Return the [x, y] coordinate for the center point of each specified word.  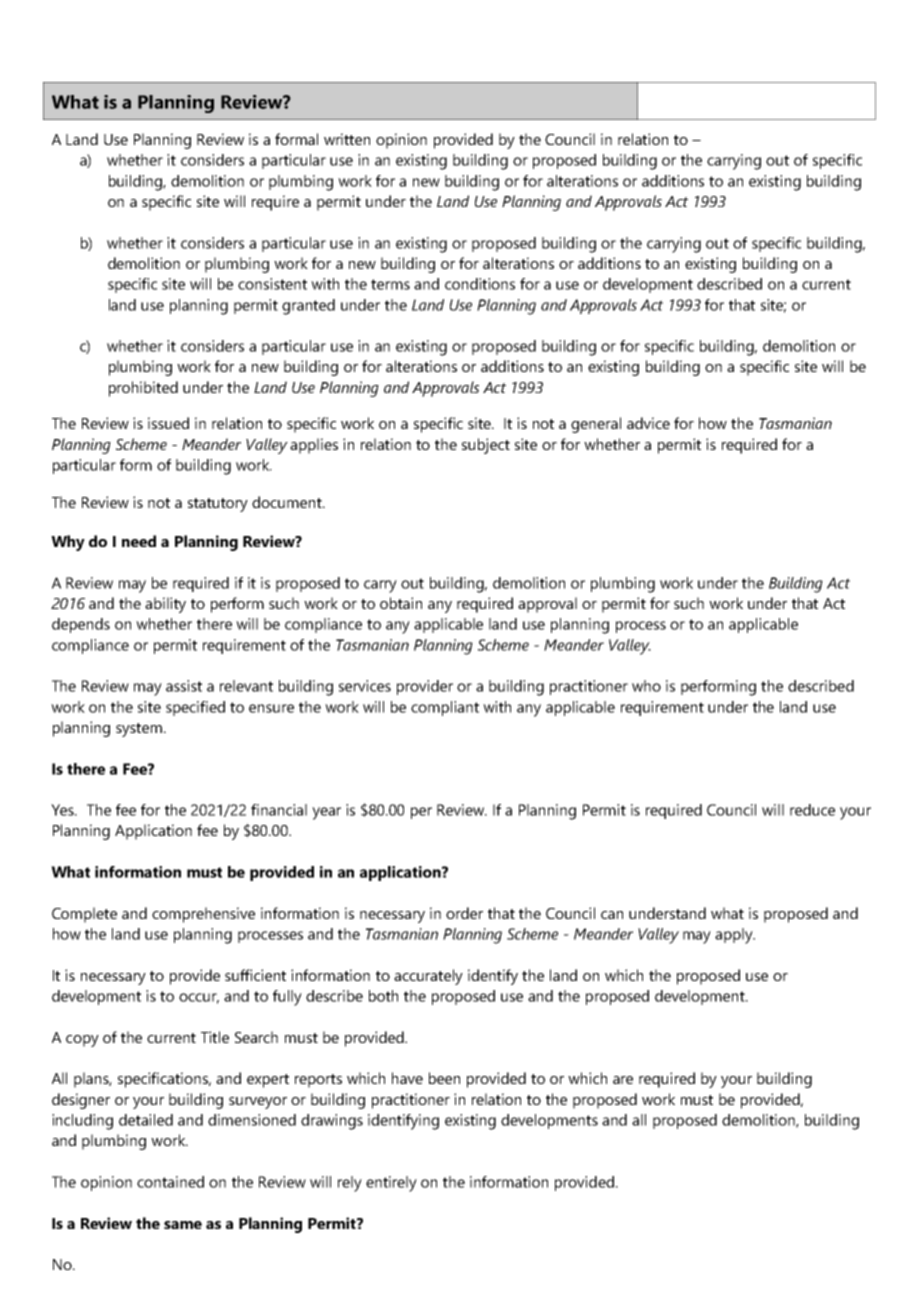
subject [486, 446]
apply [735, 936]
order [464, 913]
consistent [272, 284]
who [646, 686]
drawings [332, 1122]
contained [170, 1182]
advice [648, 423]
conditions [480, 284]
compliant [445, 708]
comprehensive [203, 915]
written [347, 139]
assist [184, 686]
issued [168, 423]
